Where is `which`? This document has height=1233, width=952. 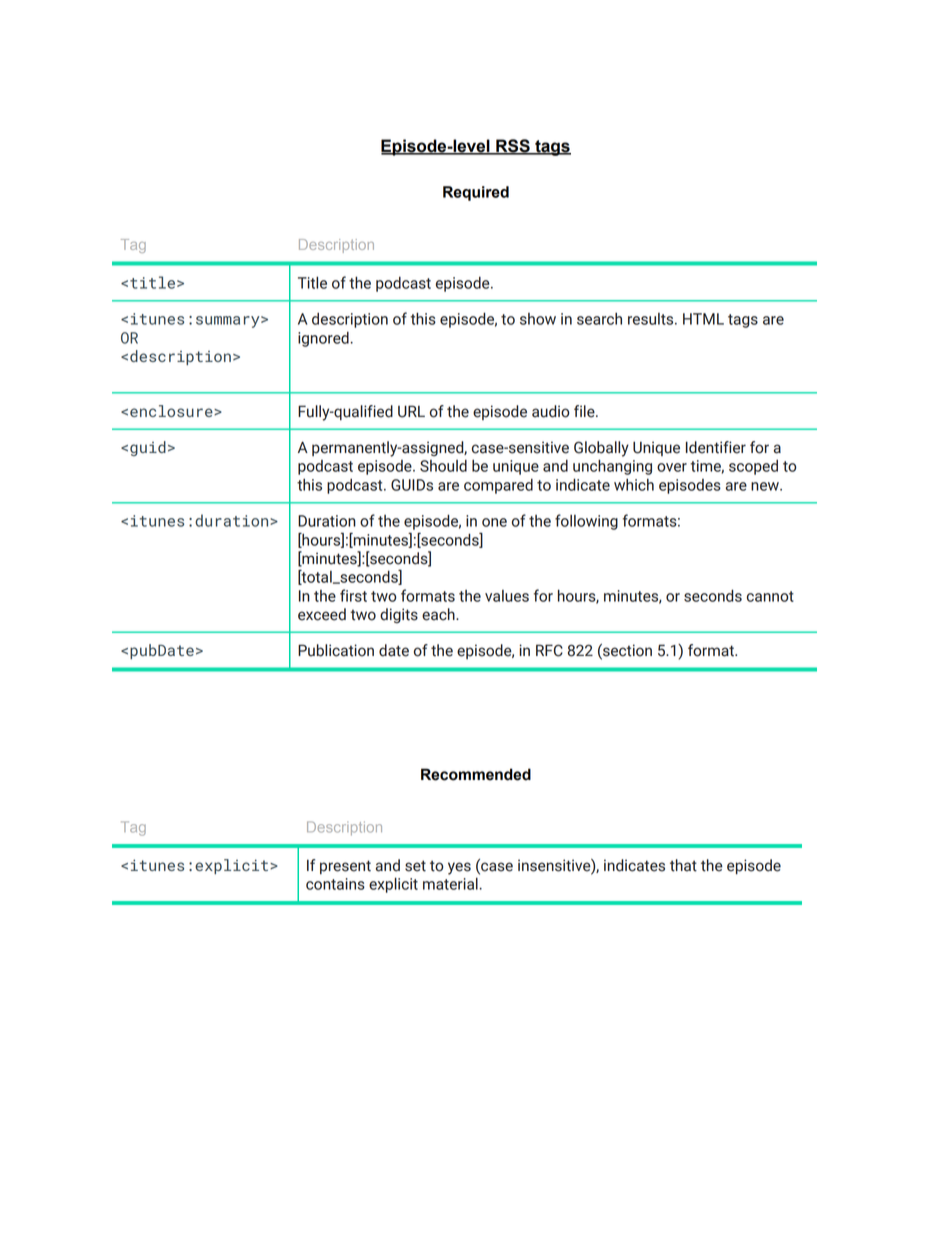 which is located at coordinates (634, 485).
